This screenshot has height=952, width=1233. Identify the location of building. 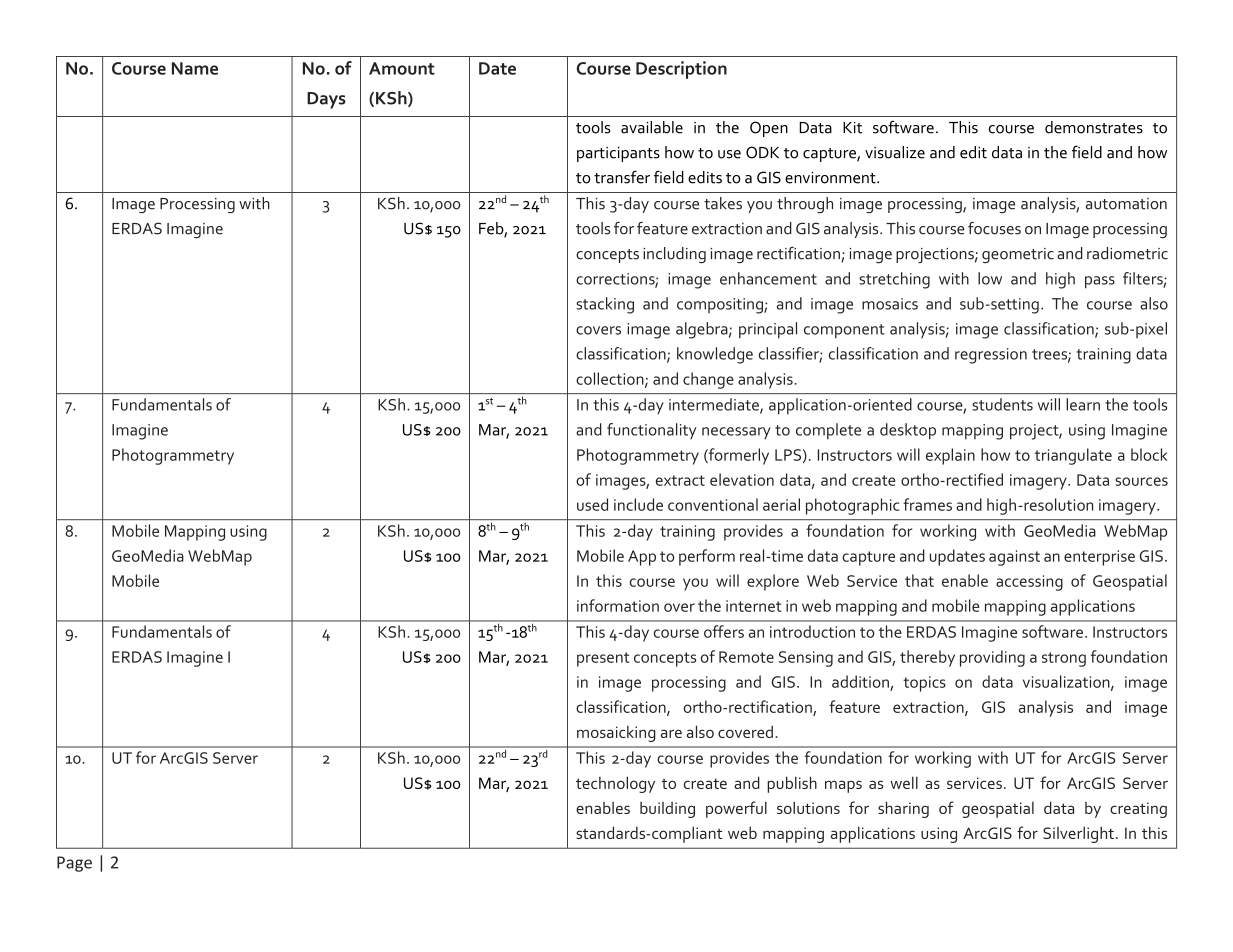
(667, 810).
